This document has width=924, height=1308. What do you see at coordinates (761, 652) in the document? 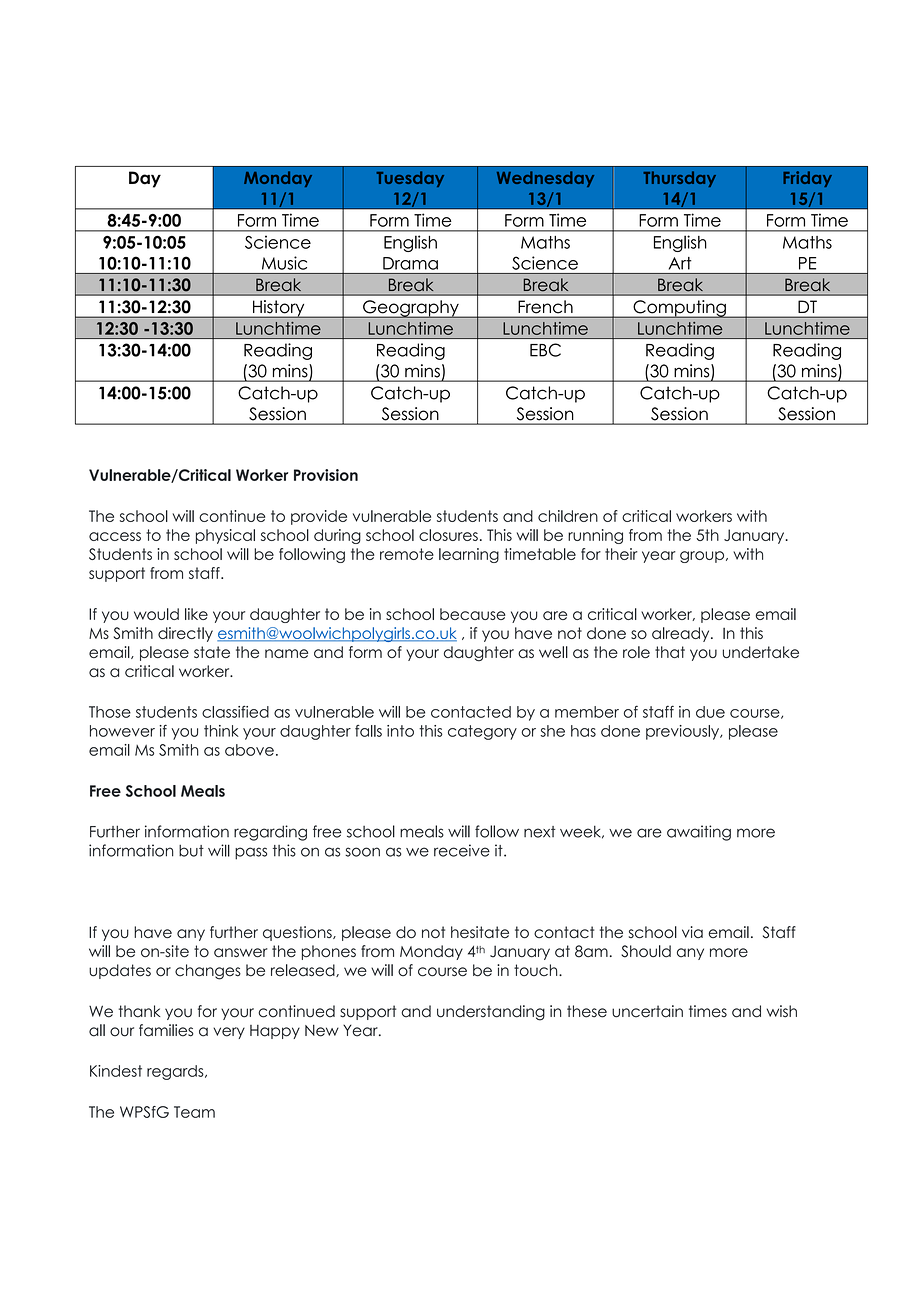
I see `undertake` at bounding box center [761, 652].
